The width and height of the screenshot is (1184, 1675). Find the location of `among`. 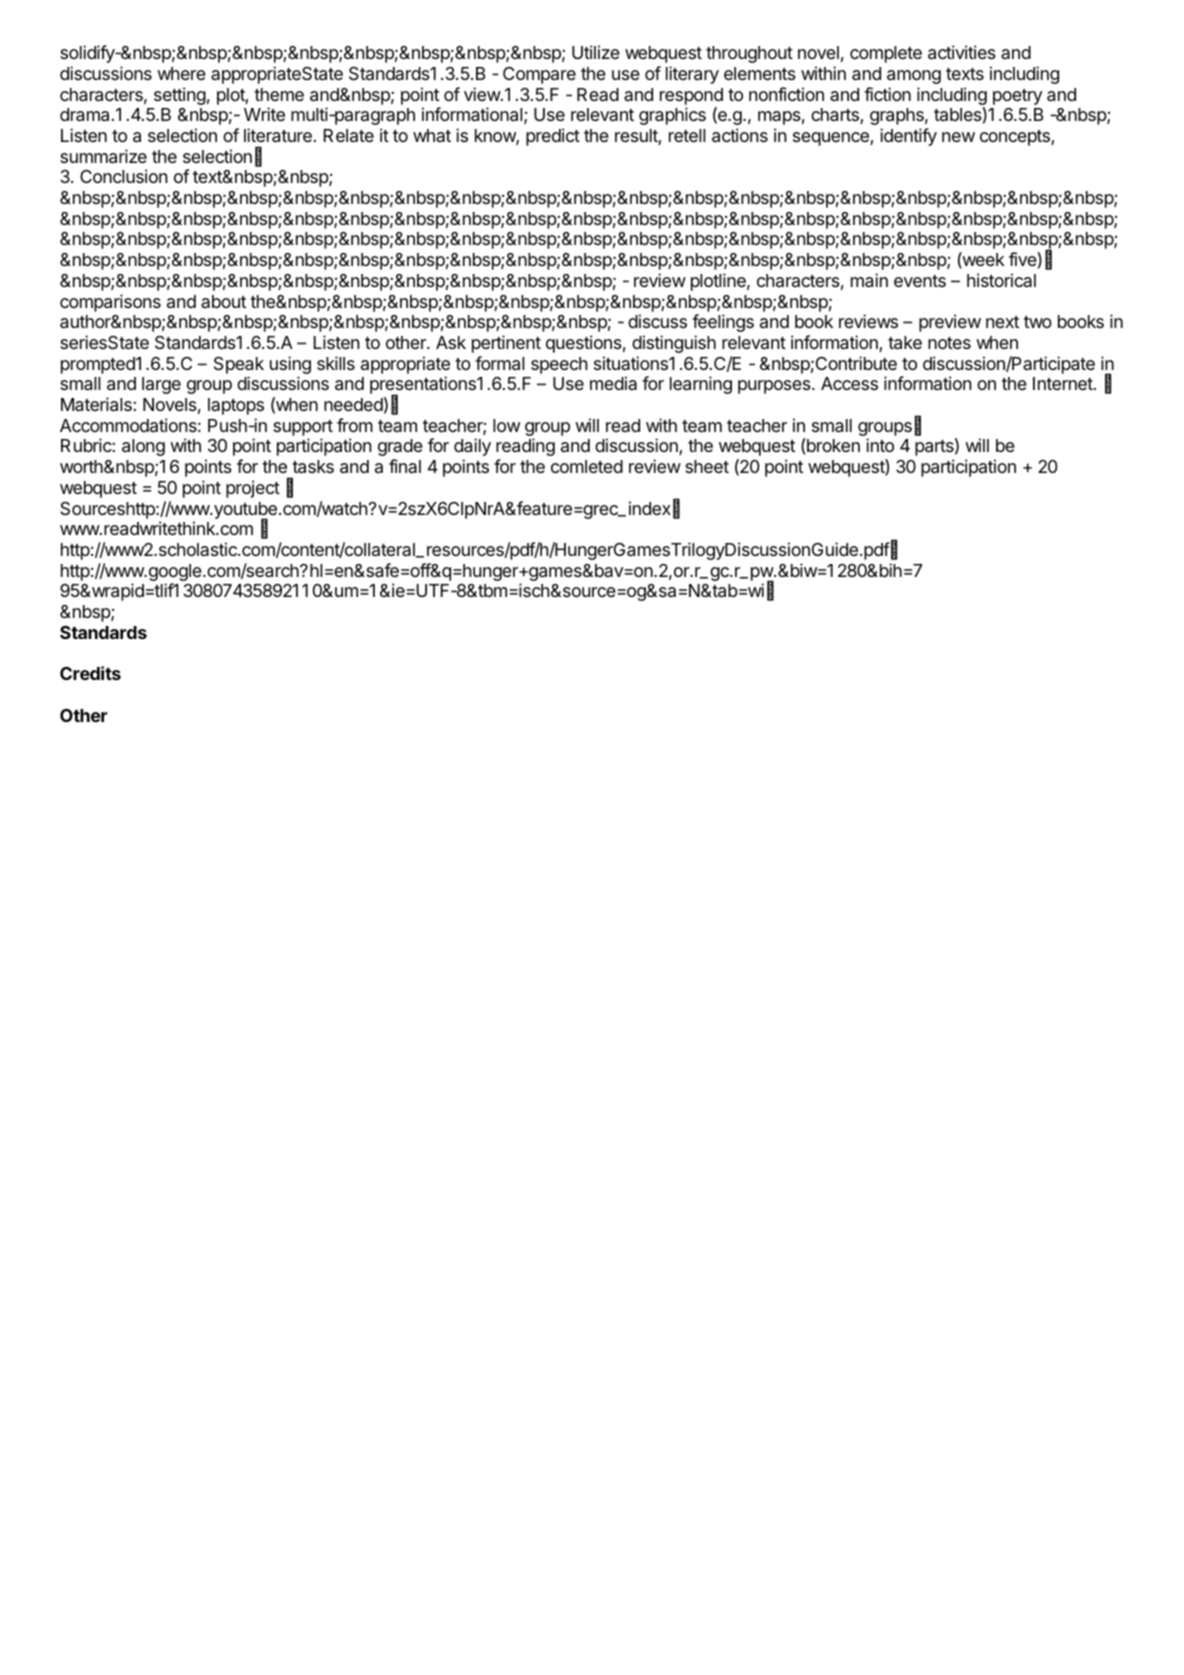

among is located at coordinates (914, 77).
